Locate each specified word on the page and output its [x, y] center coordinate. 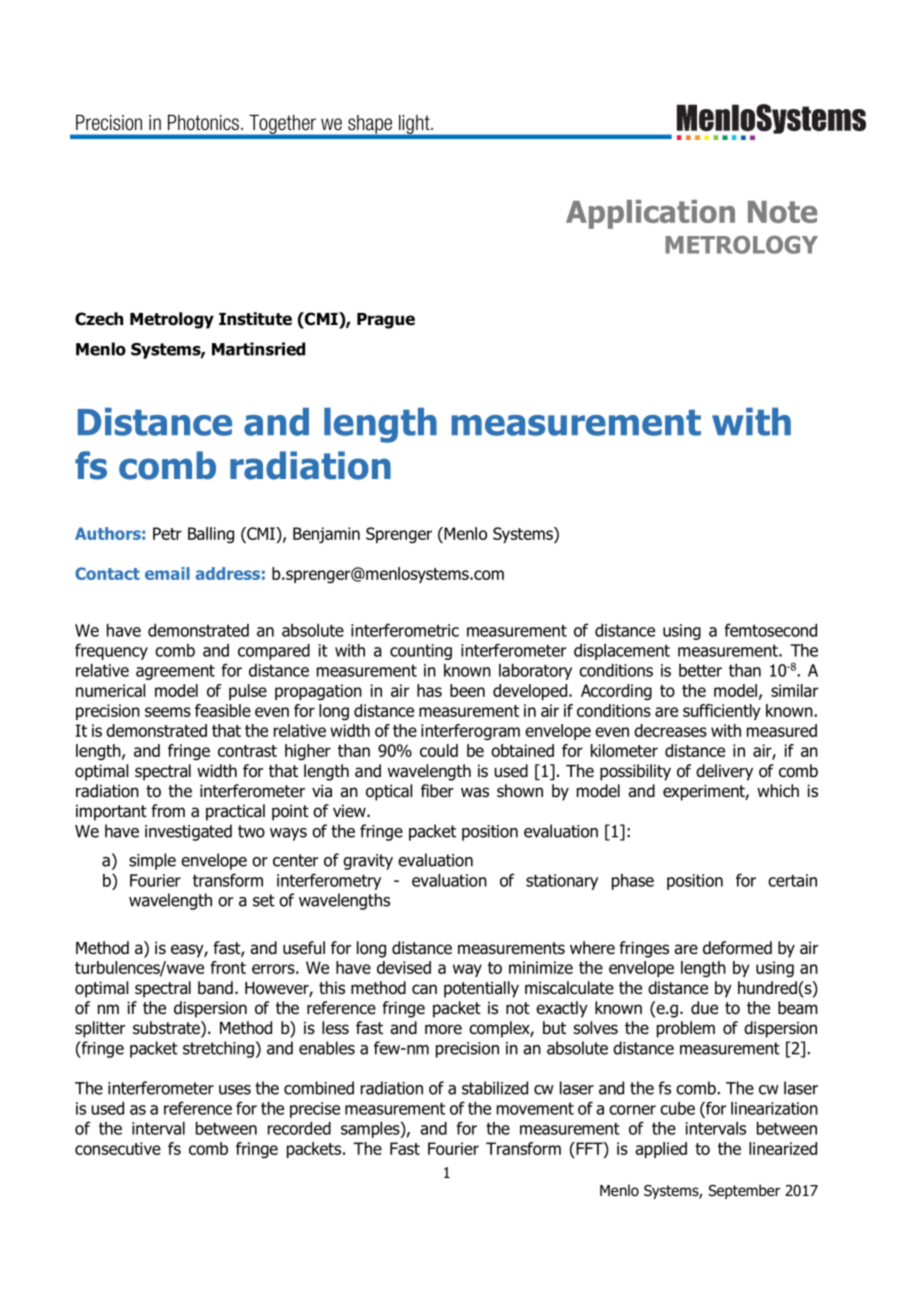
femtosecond [771, 630]
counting [421, 652]
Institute [255, 319]
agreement [175, 672]
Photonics [203, 123]
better [700, 670]
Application [650, 214]
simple [152, 861]
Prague [386, 321]
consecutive [118, 1148]
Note [782, 212]
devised [404, 967]
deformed [737, 948]
